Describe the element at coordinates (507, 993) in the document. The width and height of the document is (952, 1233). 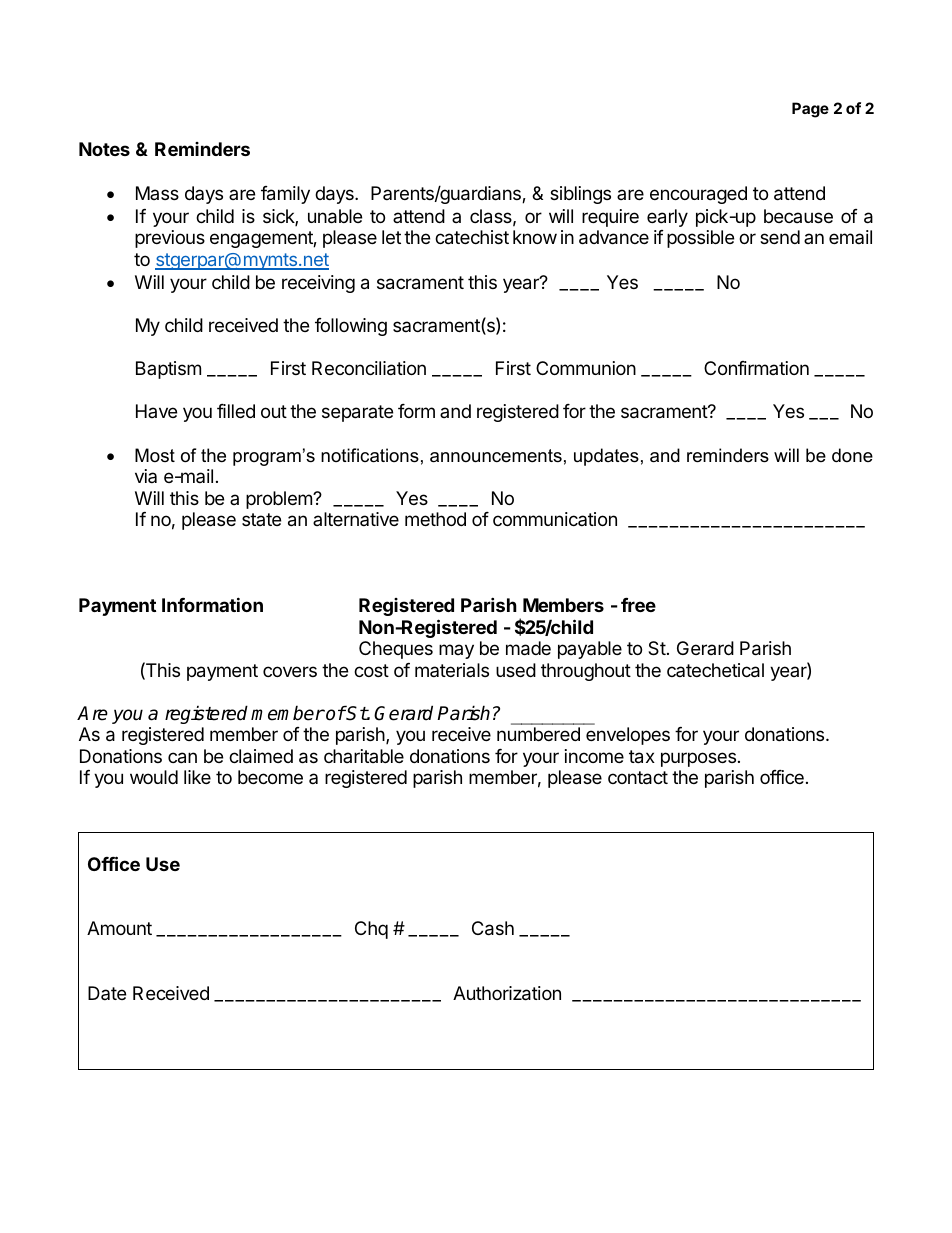
I see `Authorization` at that location.
